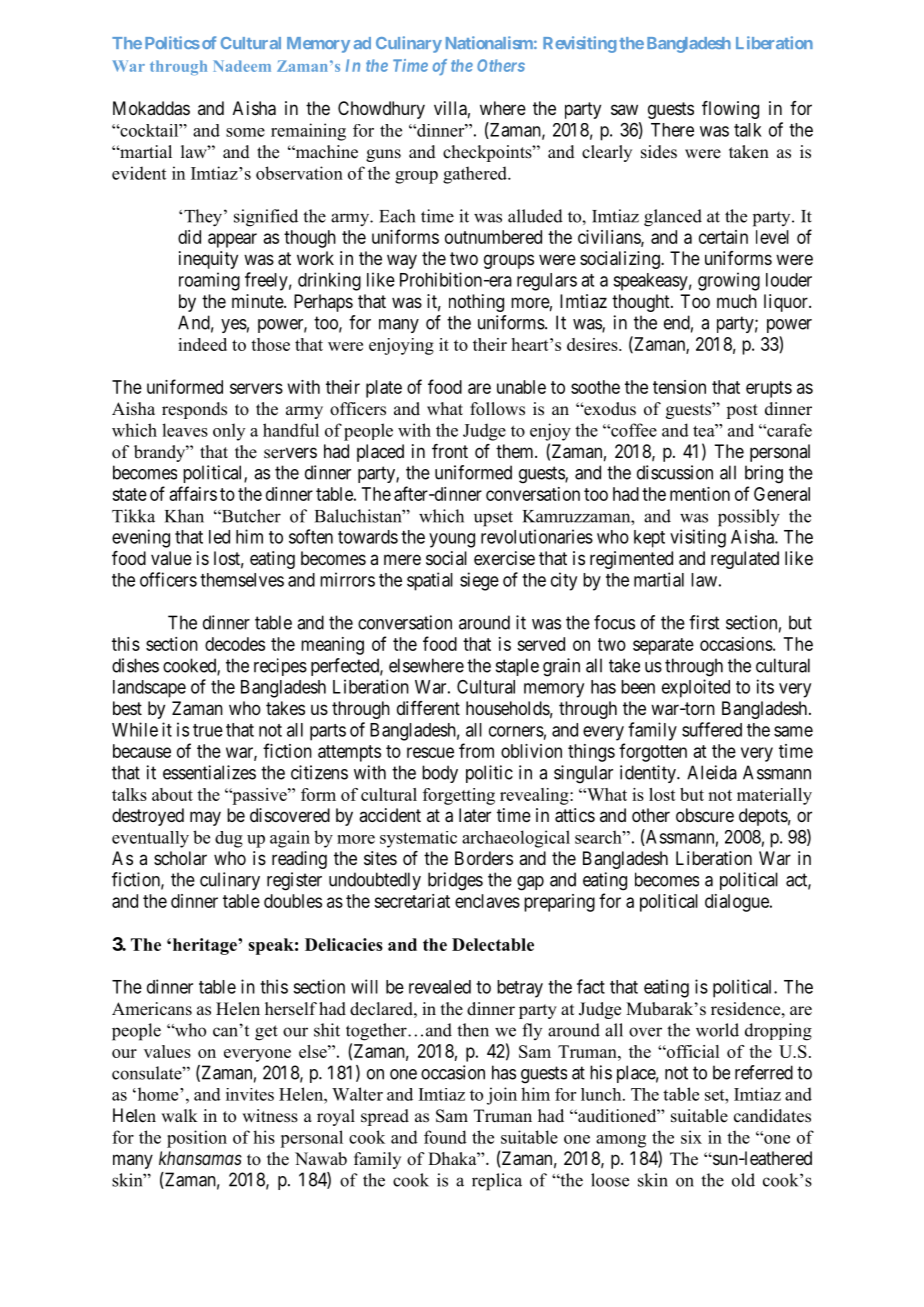 The height and width of the image is (1307, 924). Describe the element at coordinates (700, 494) in the image. I see `mention` at that location.
